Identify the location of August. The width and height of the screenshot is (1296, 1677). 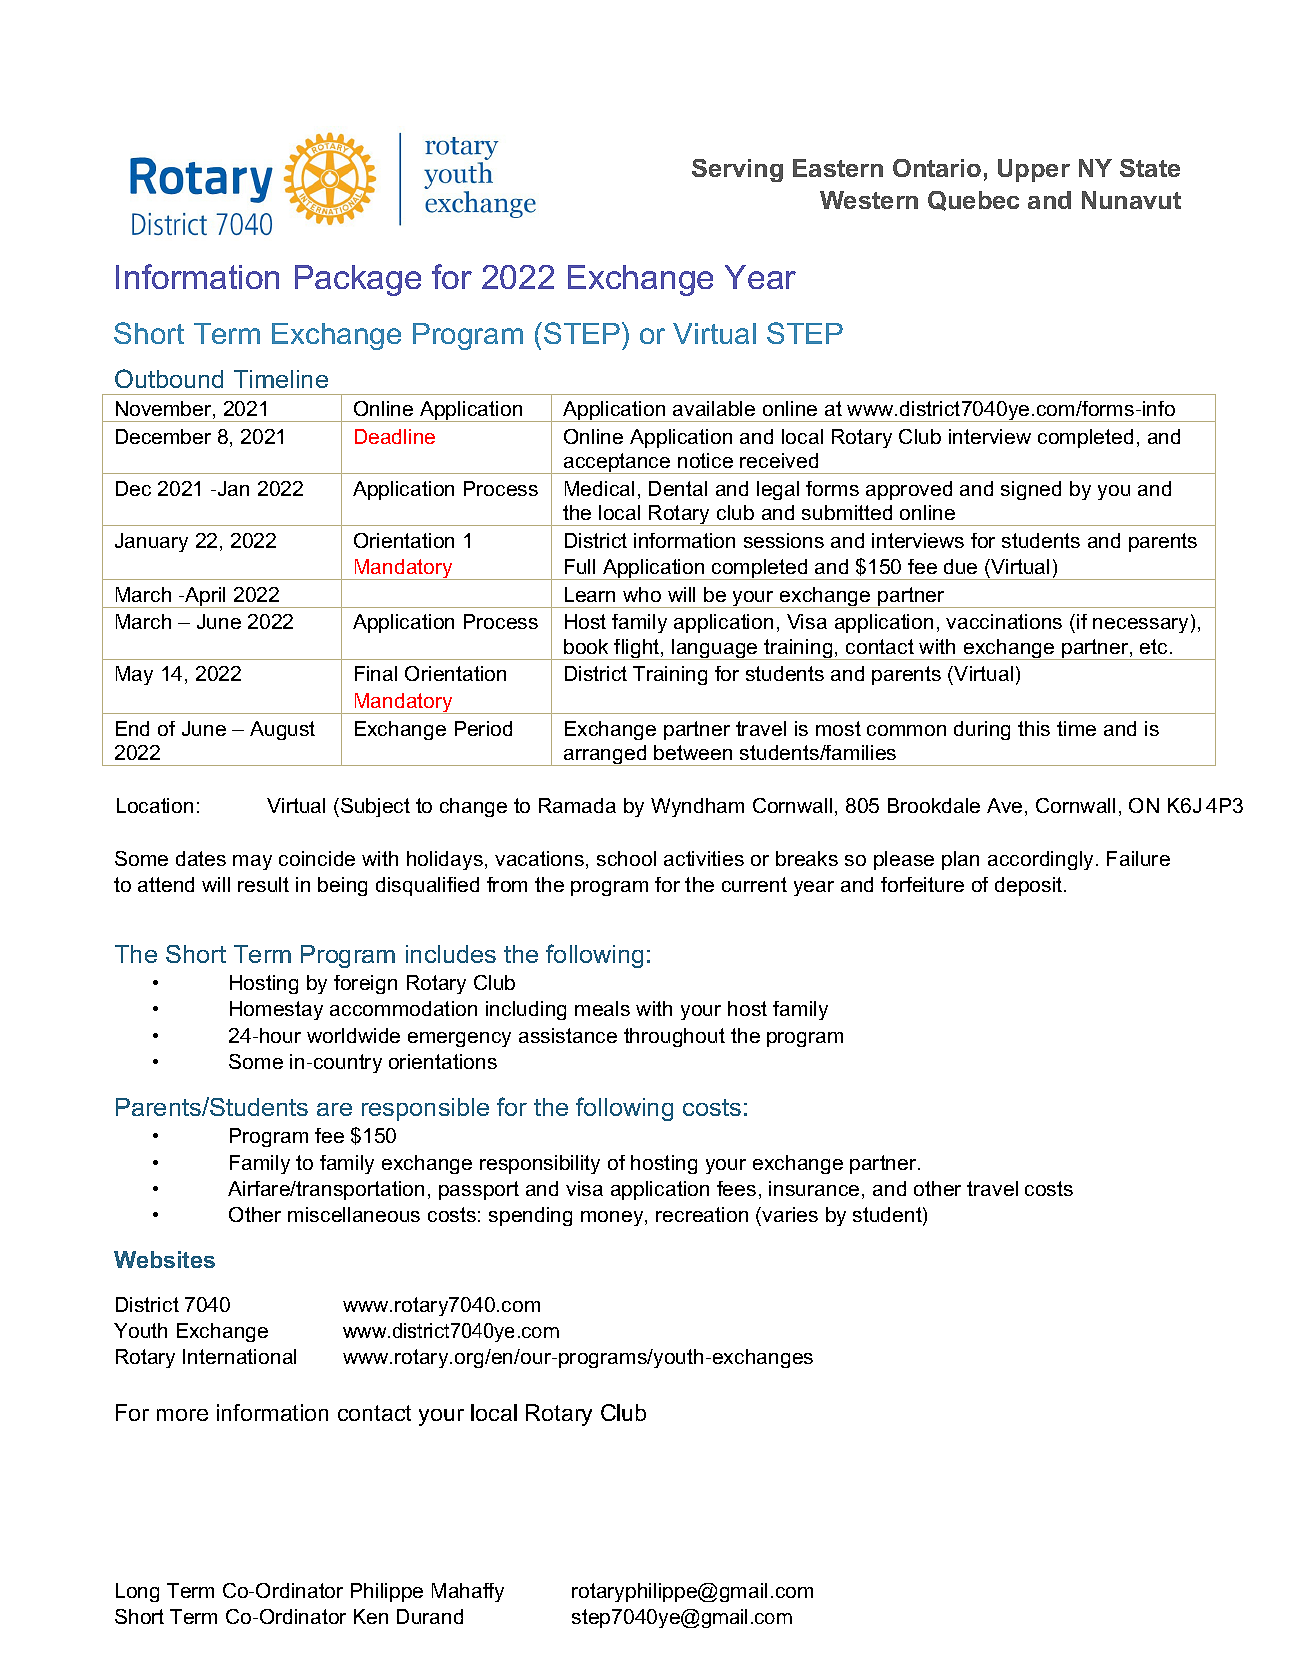
(282, 730).
